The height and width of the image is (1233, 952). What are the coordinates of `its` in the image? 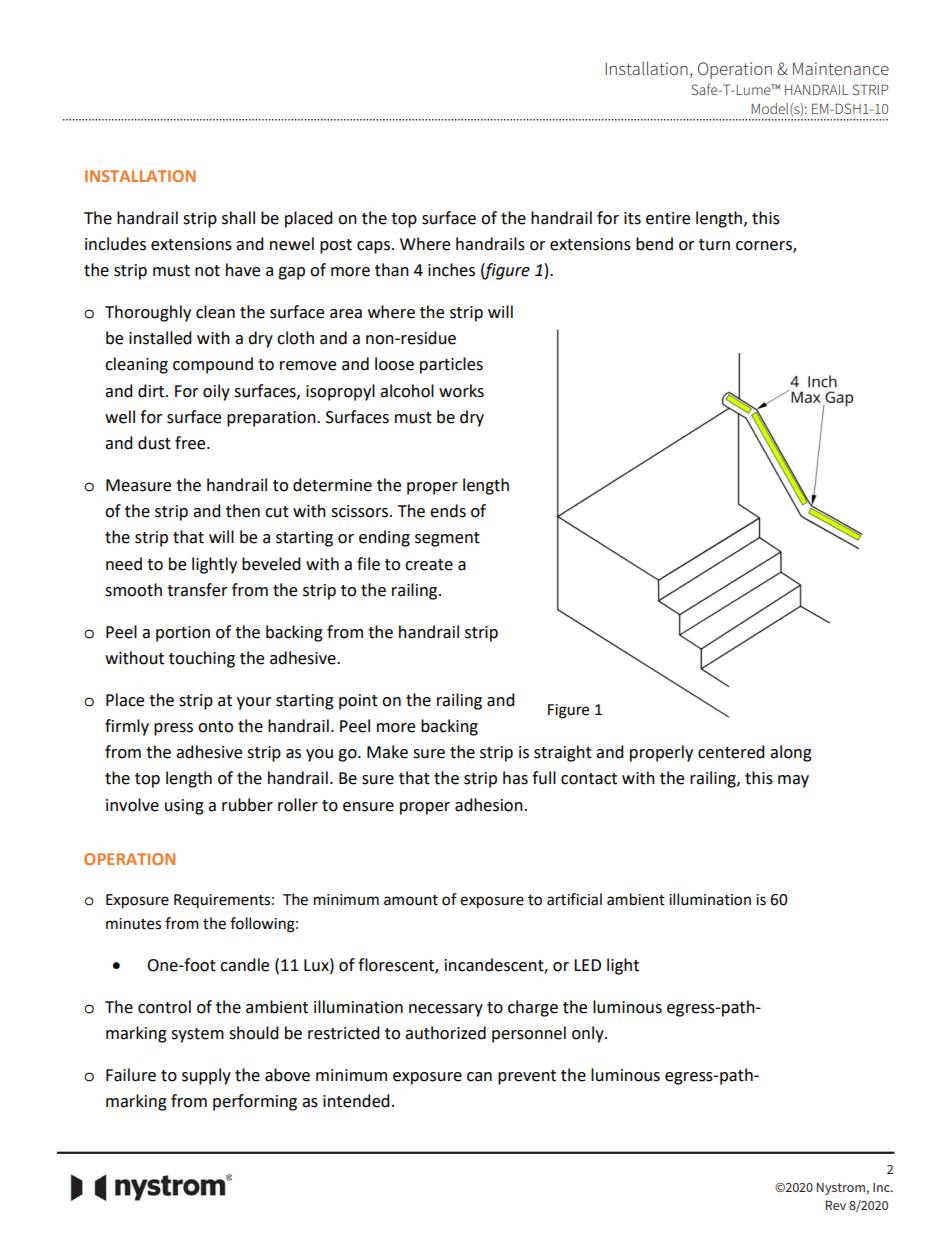 It's located at (632, 218).
